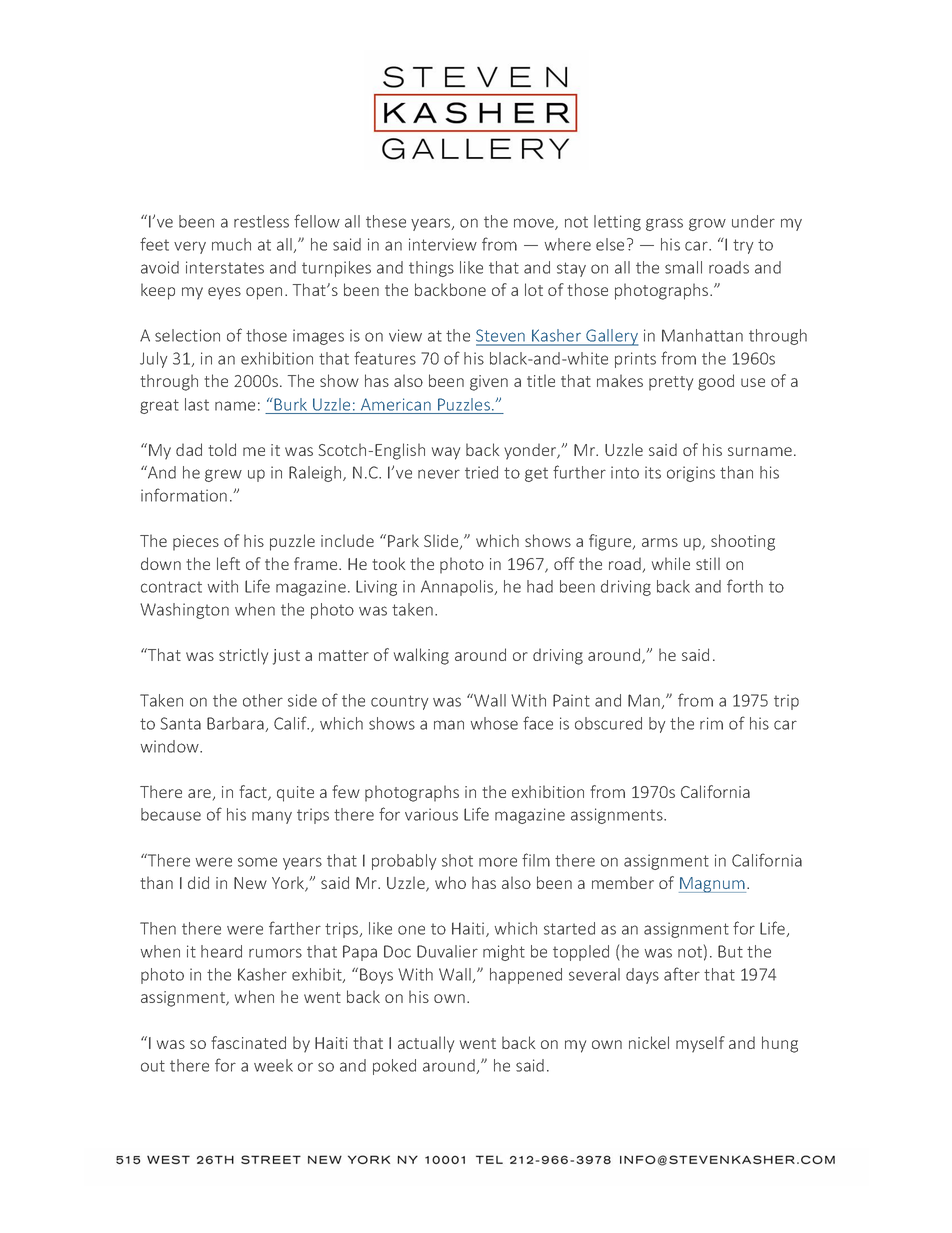 The image size is (952, 1233). I want to click on much, so click(231, 244).
